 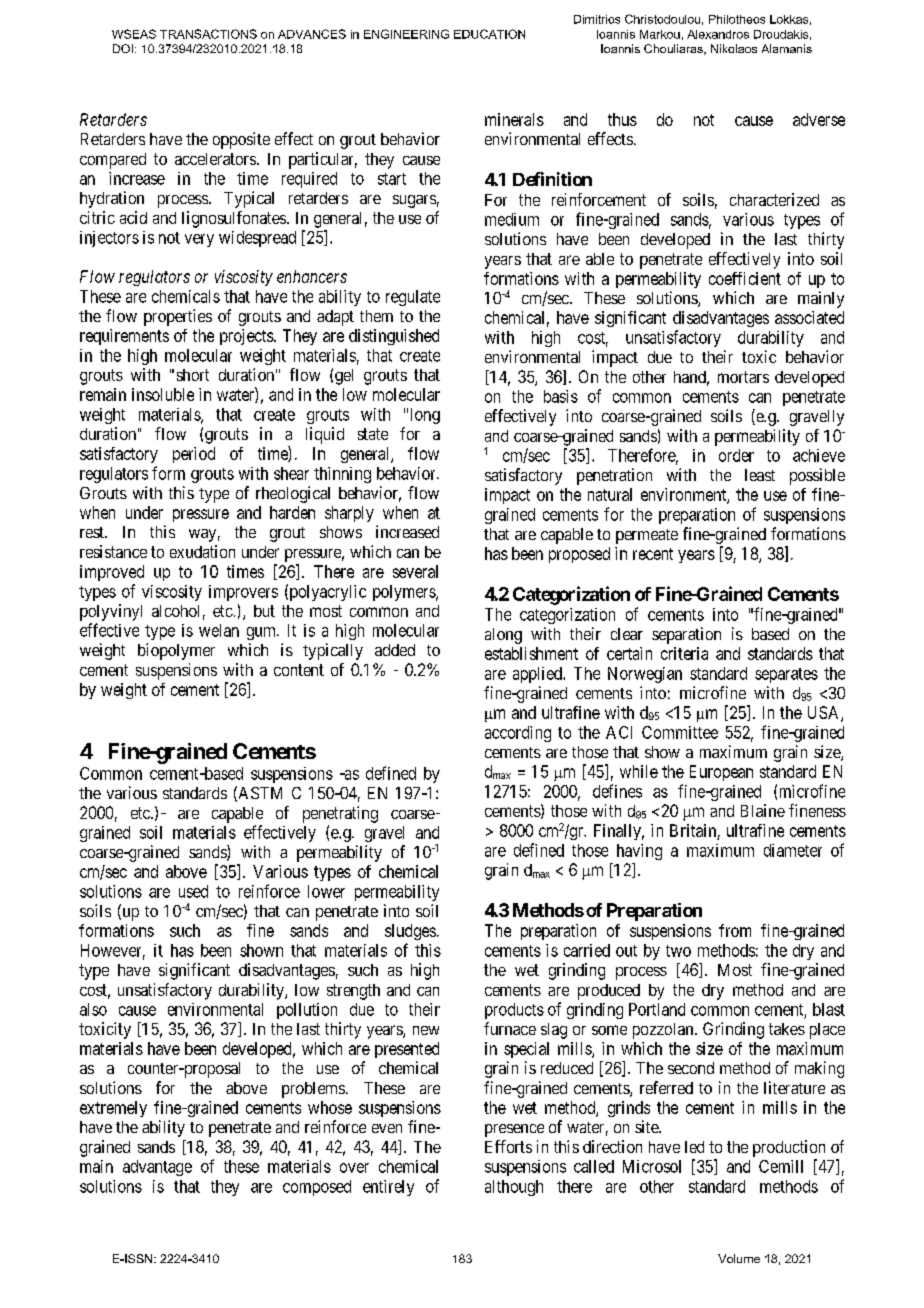 I want to click on composed, so click(x=317, y=1188).
